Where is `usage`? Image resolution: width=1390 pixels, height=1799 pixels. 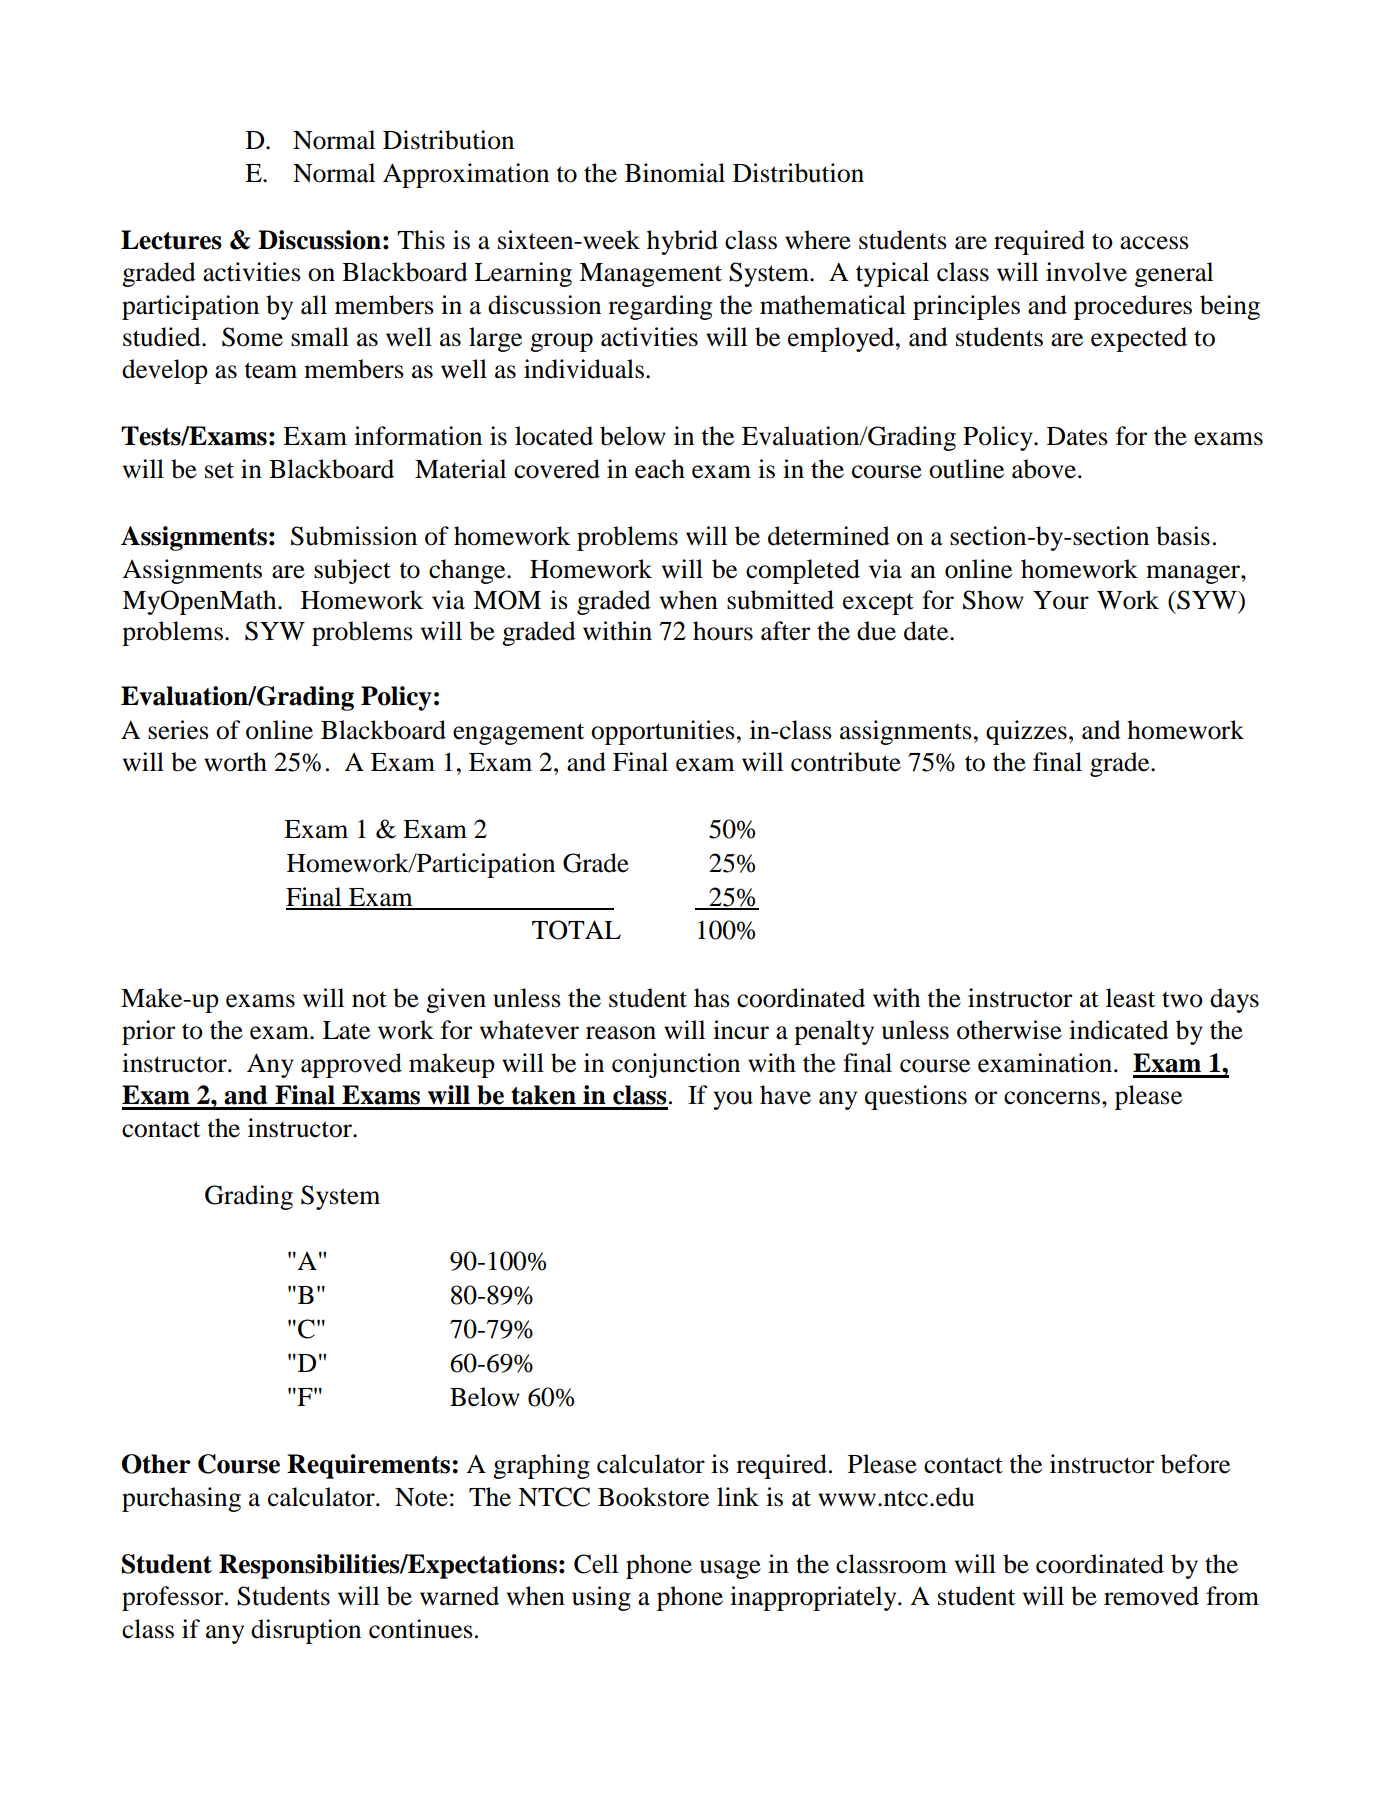 usage is located at coordinates (730, 1569).
